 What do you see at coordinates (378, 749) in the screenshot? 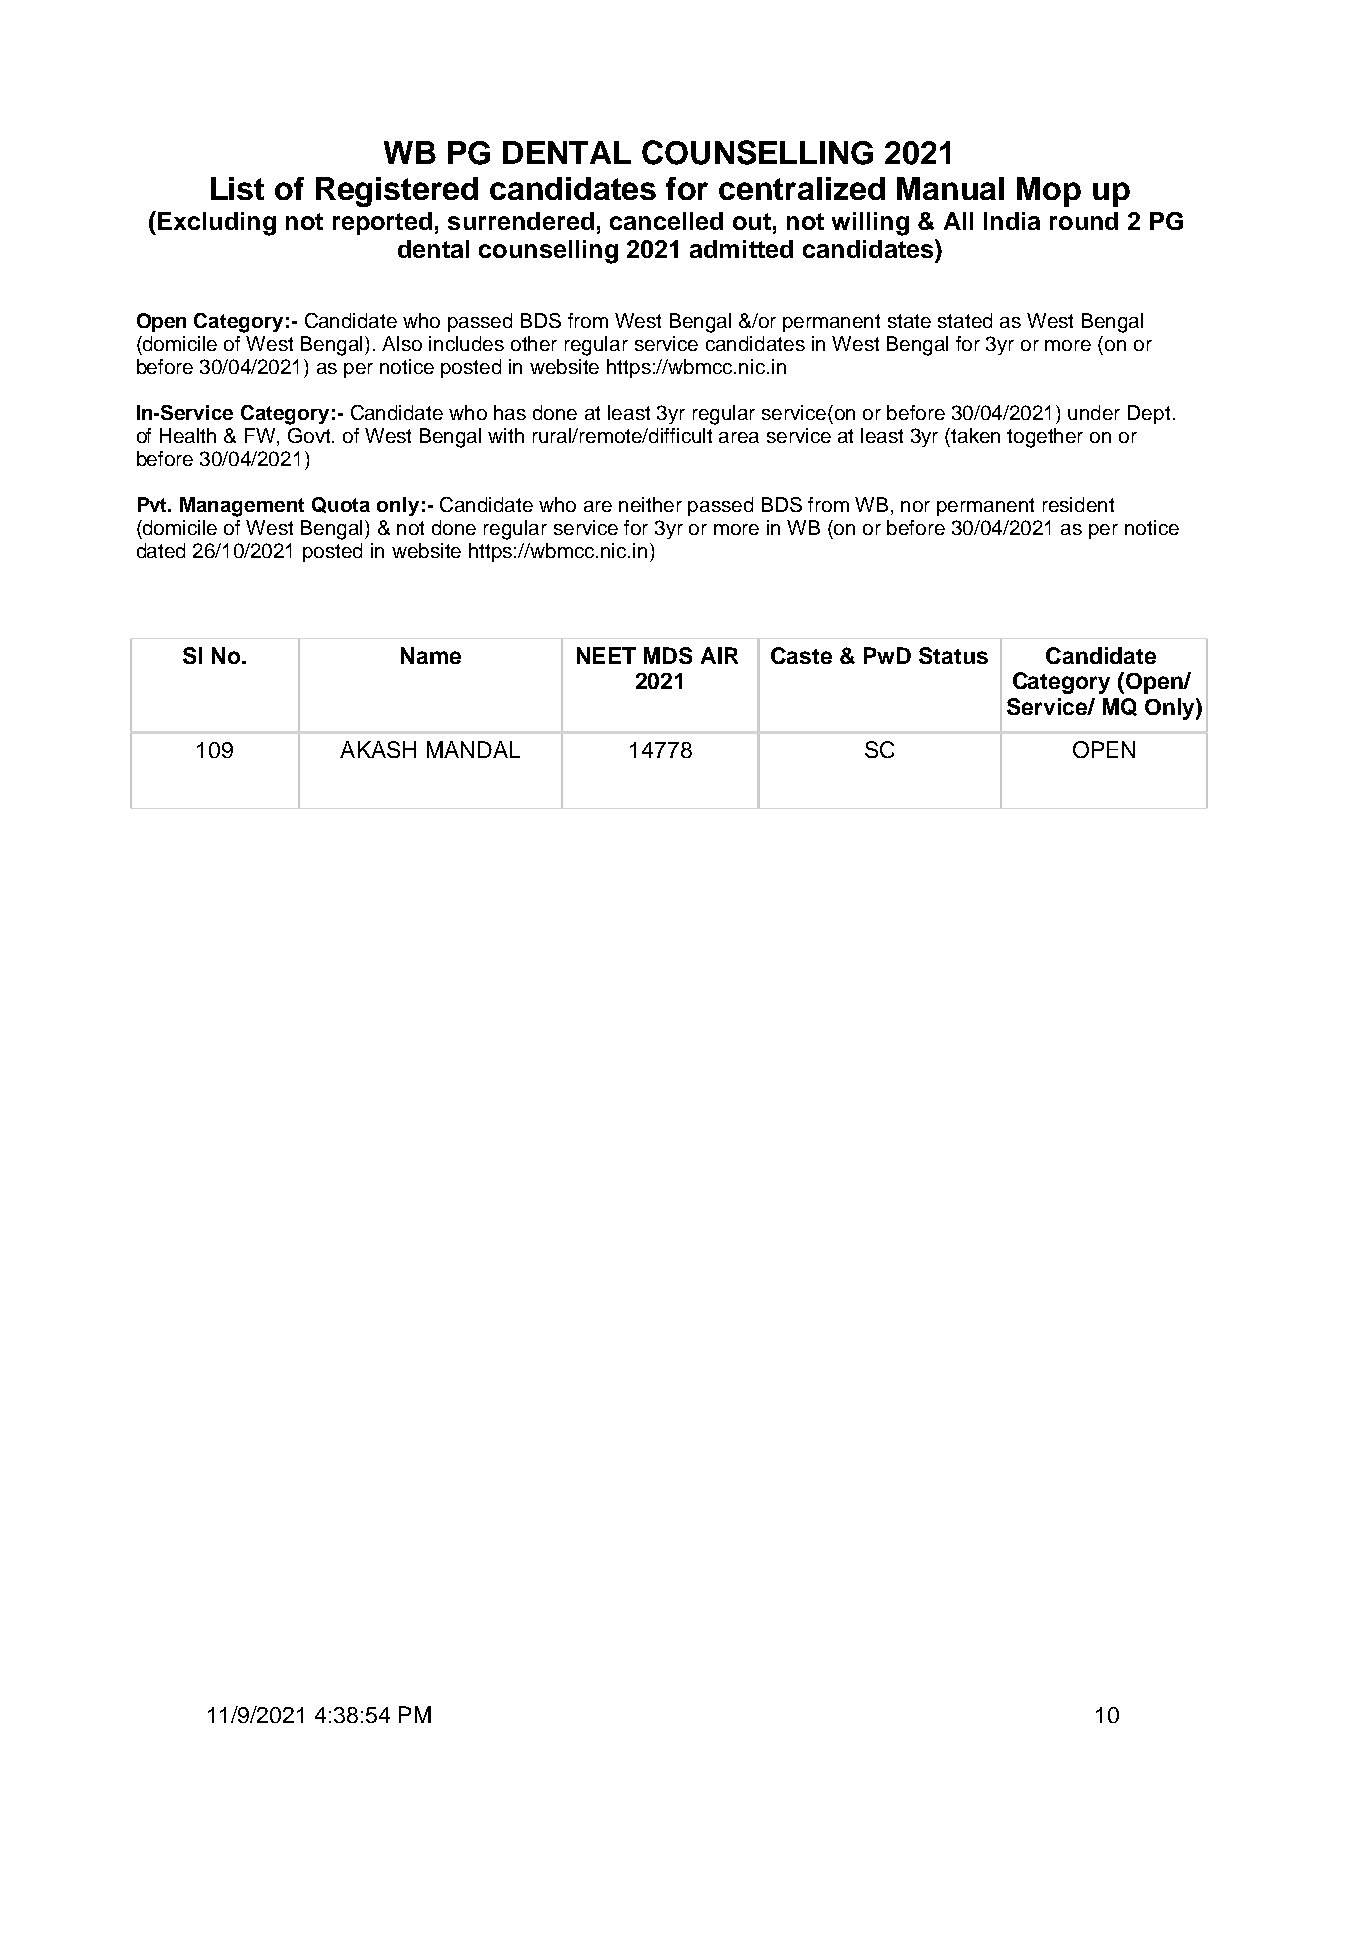
I see `AKASH` at bounding box center [378, 749].
